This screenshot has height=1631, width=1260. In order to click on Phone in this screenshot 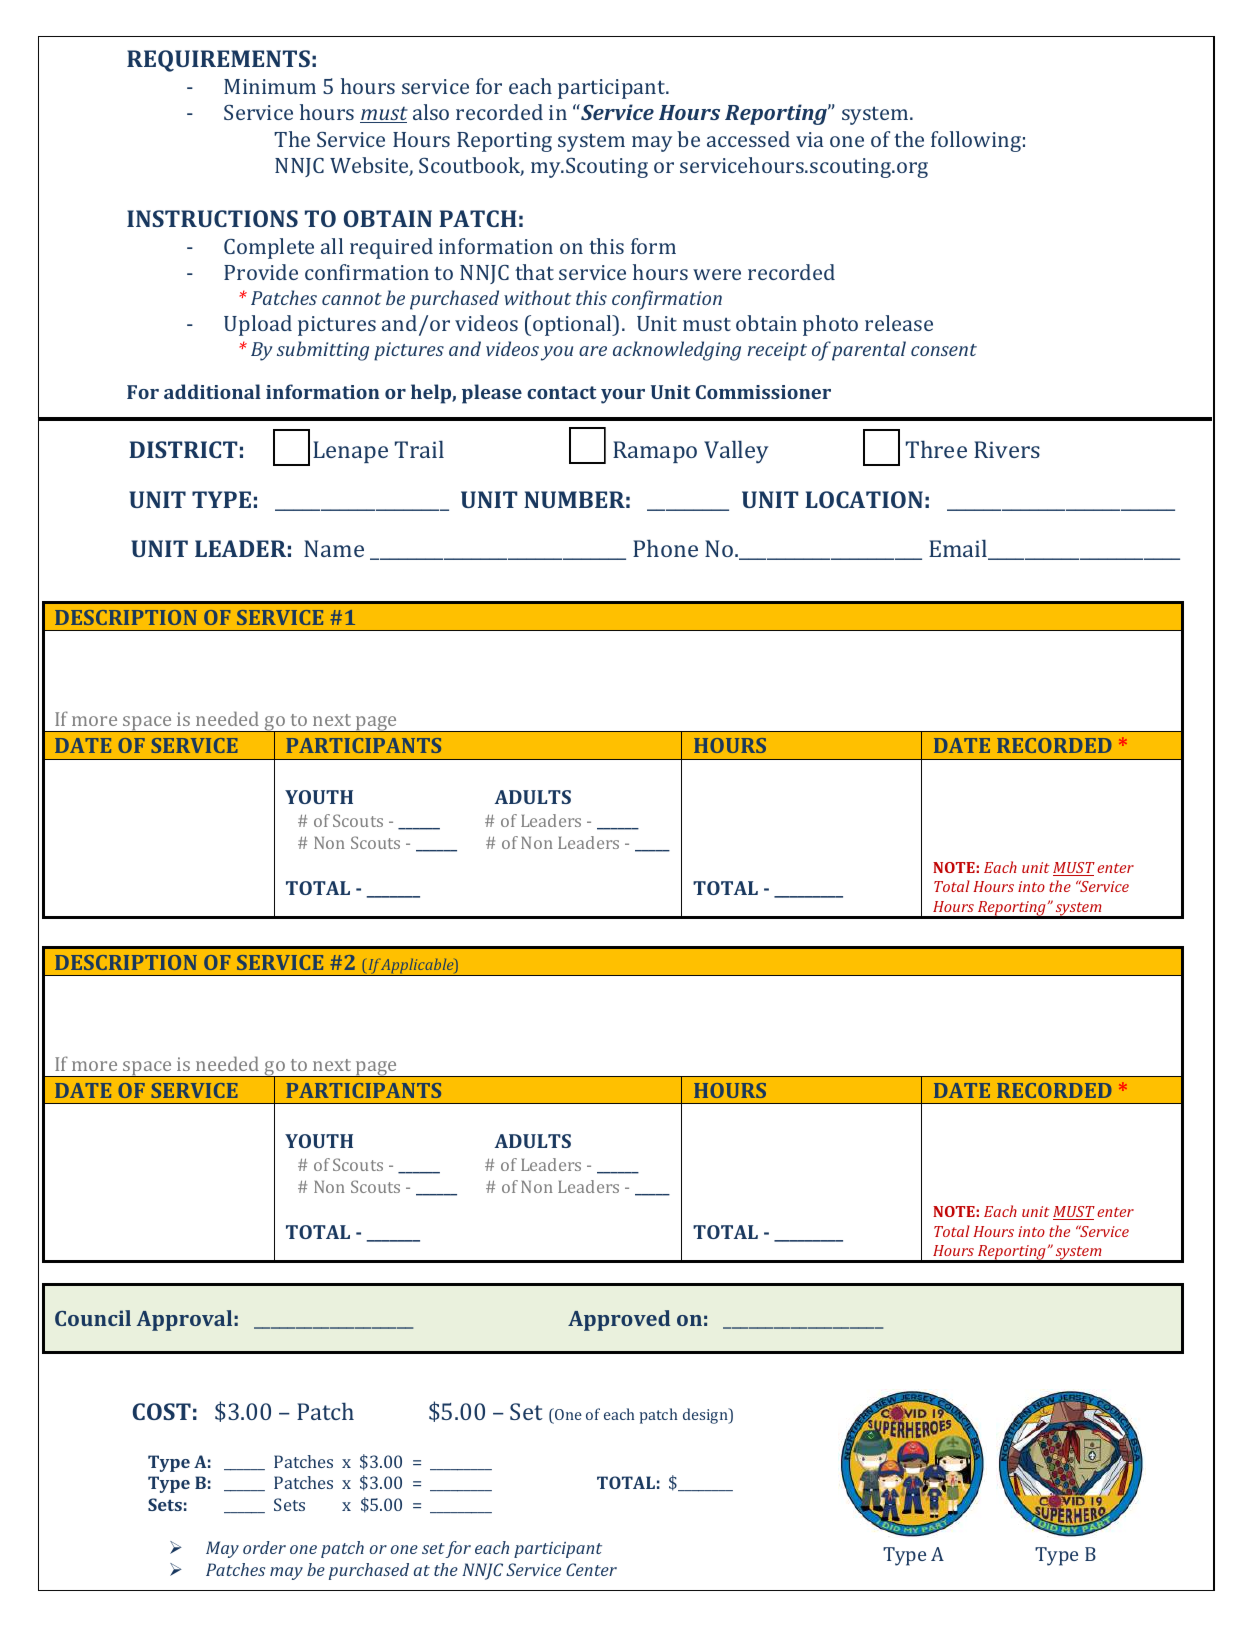, I will do `click(665, 548)`.
